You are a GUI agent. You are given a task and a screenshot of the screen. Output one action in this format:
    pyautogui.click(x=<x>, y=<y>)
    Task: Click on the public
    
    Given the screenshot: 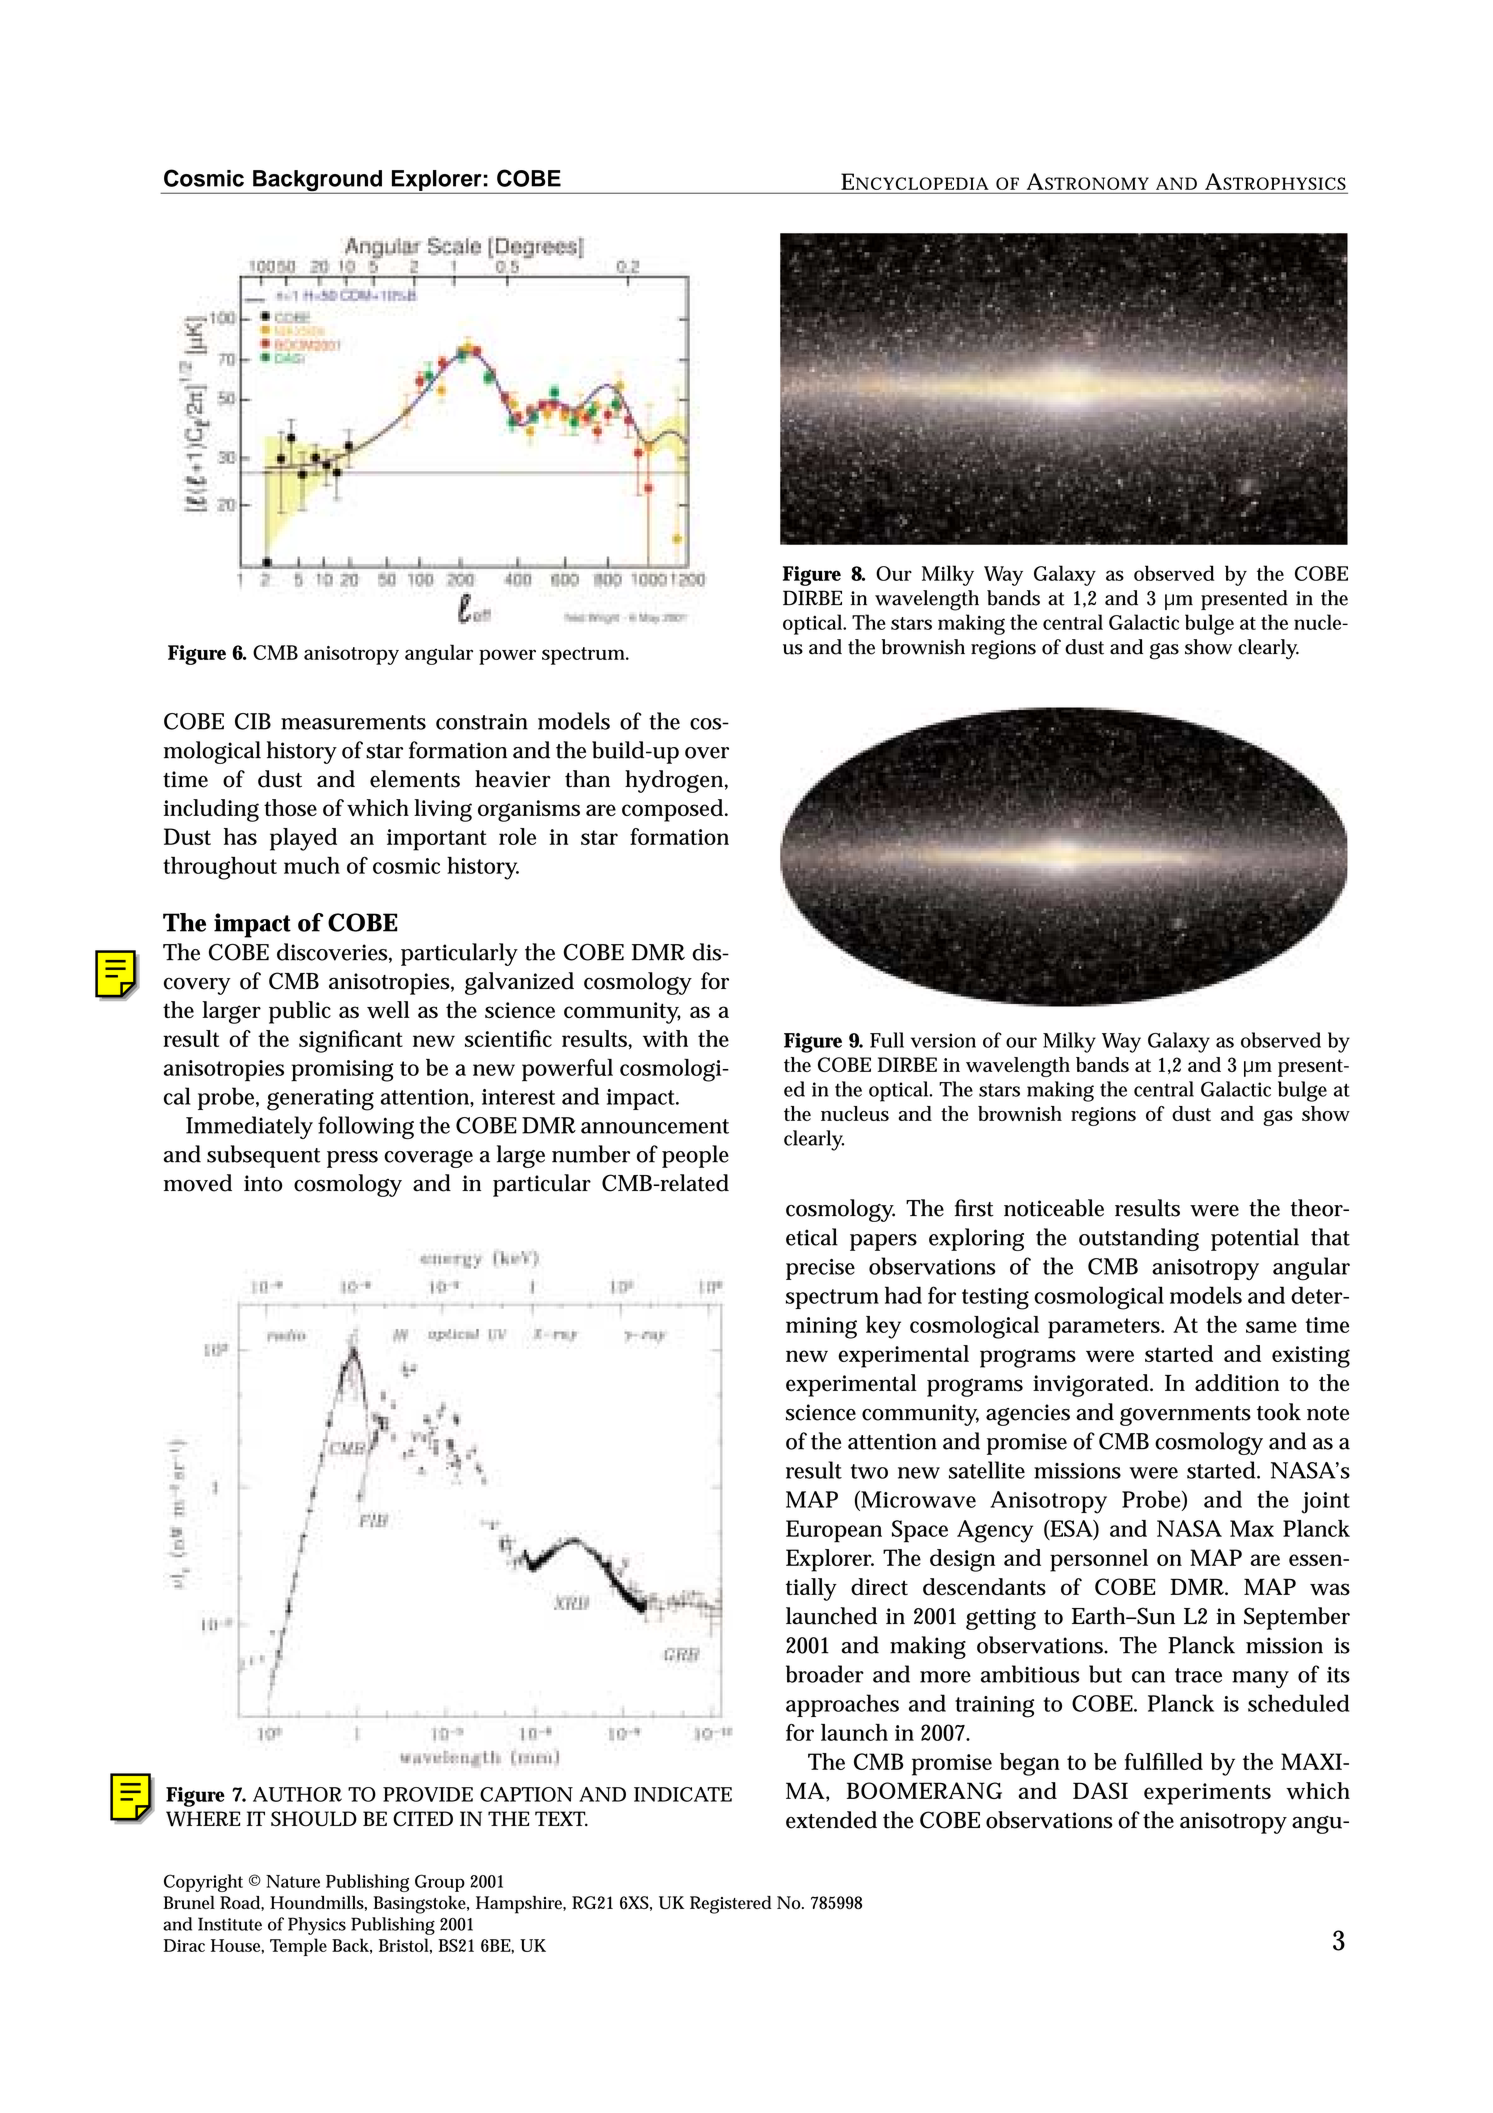 What is the action you would take?
    pyautogui.click(x=300, y=1012)
